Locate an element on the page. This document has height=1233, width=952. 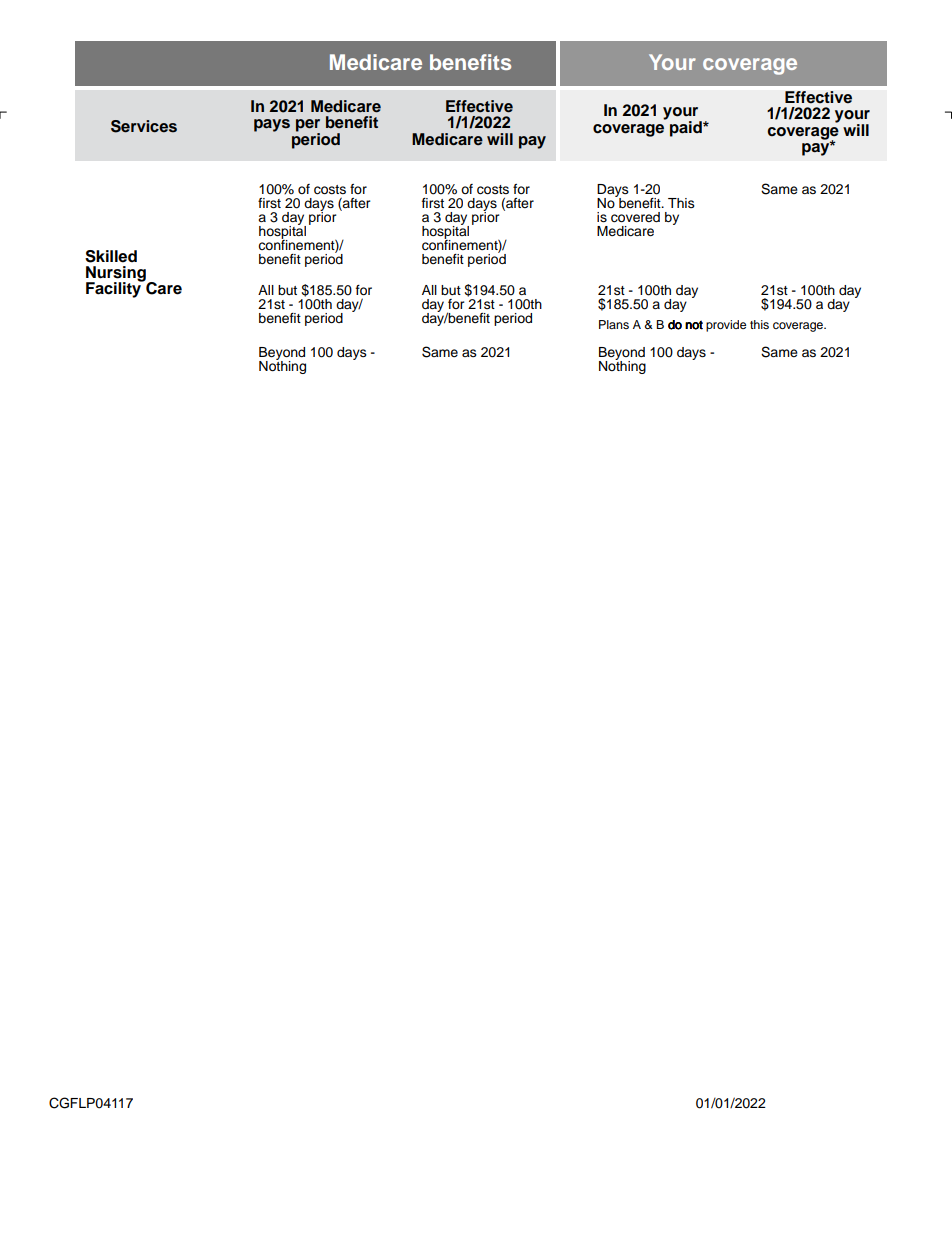
Facility is located at coordinates (115, 289).
